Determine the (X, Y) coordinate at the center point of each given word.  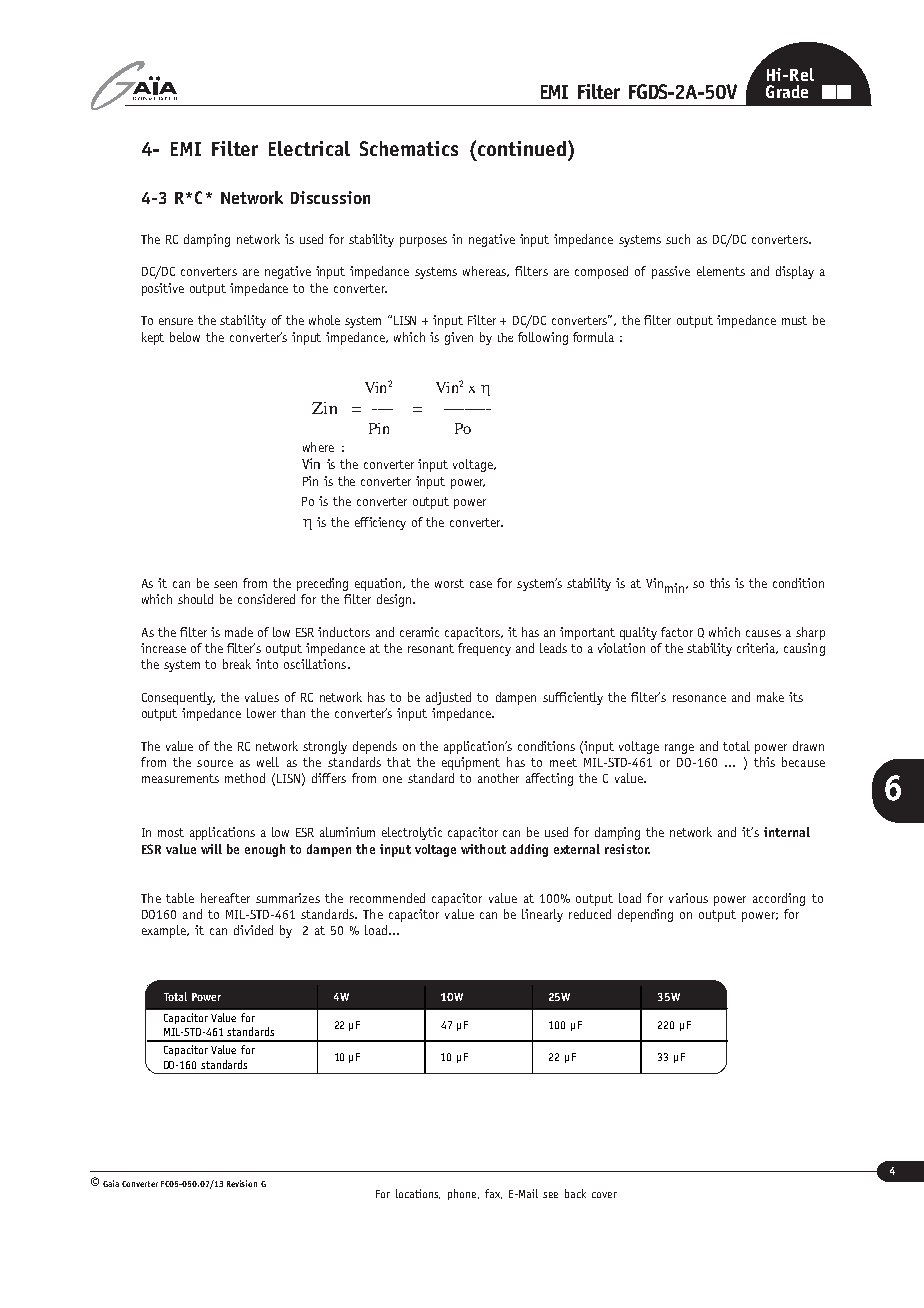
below (185, 337)
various (688, 898)
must (794, 320)
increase (163, 648)
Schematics (409, 148)
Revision (242, 1183)
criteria (757, 648)
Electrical (309, 148)
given (459, 338)
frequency (484, 649)
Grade (787, 91)
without (483, 849)
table (180, 898)
